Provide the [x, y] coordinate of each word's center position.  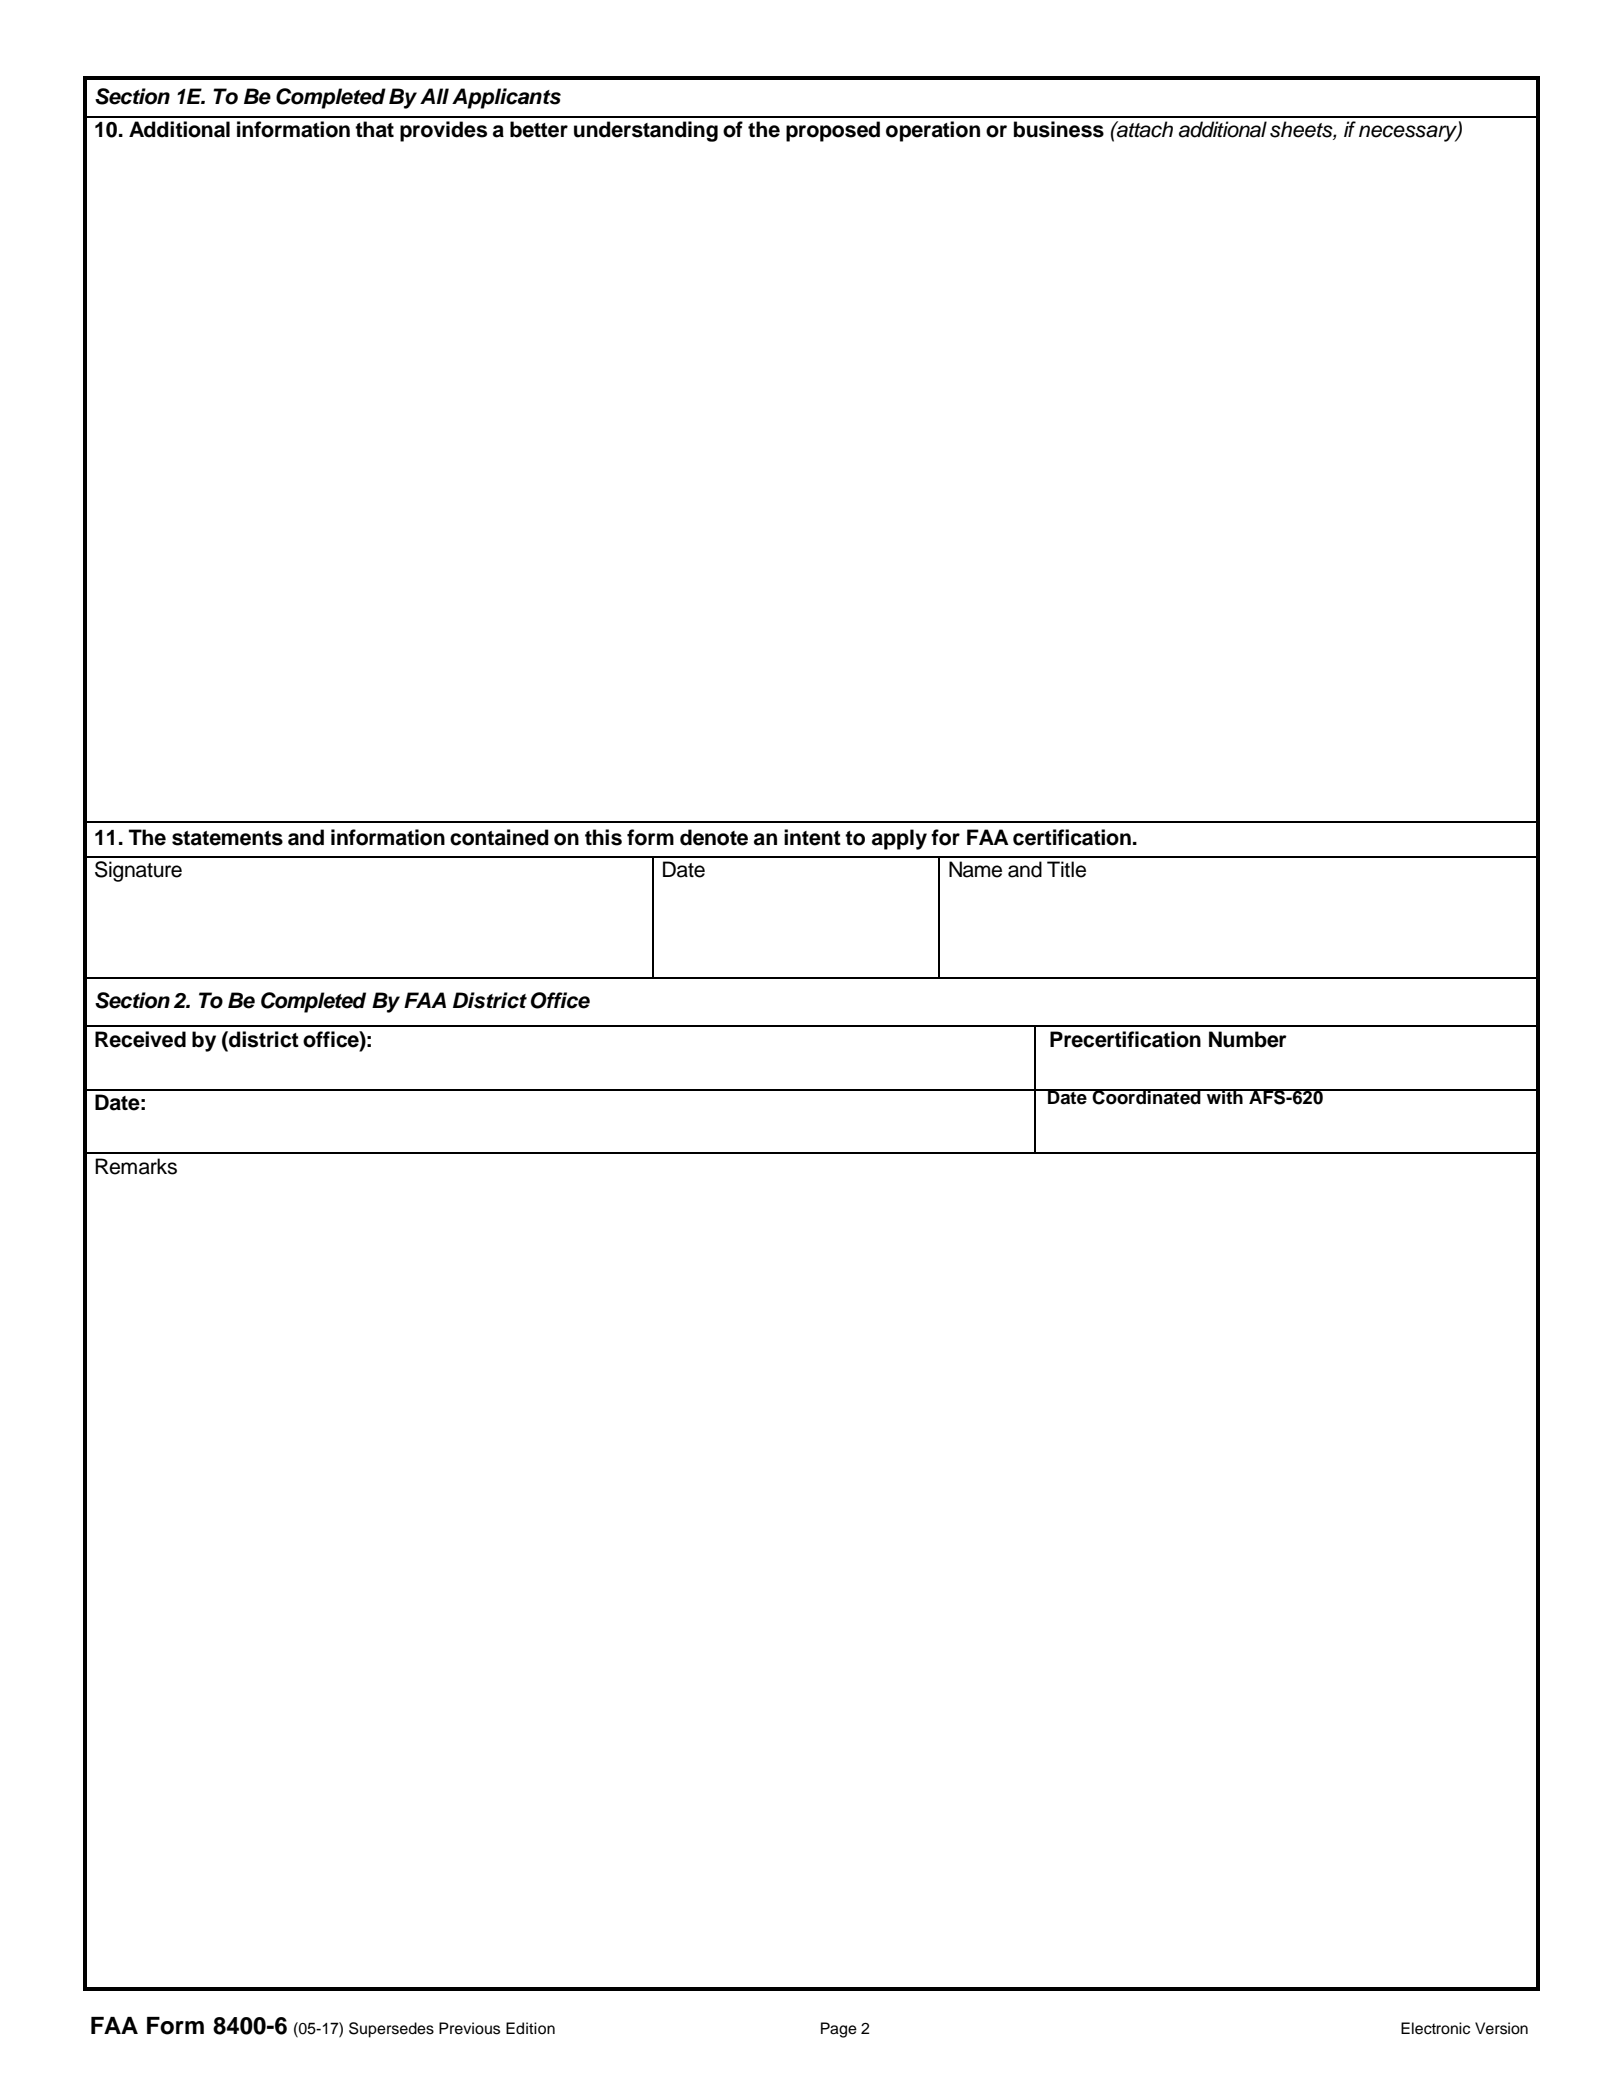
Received [140, 1039]
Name [975, 869]
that [374, 129]
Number [1248, 1039]
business [1059, 129]
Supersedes [391, 2030]
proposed [833, 131]
